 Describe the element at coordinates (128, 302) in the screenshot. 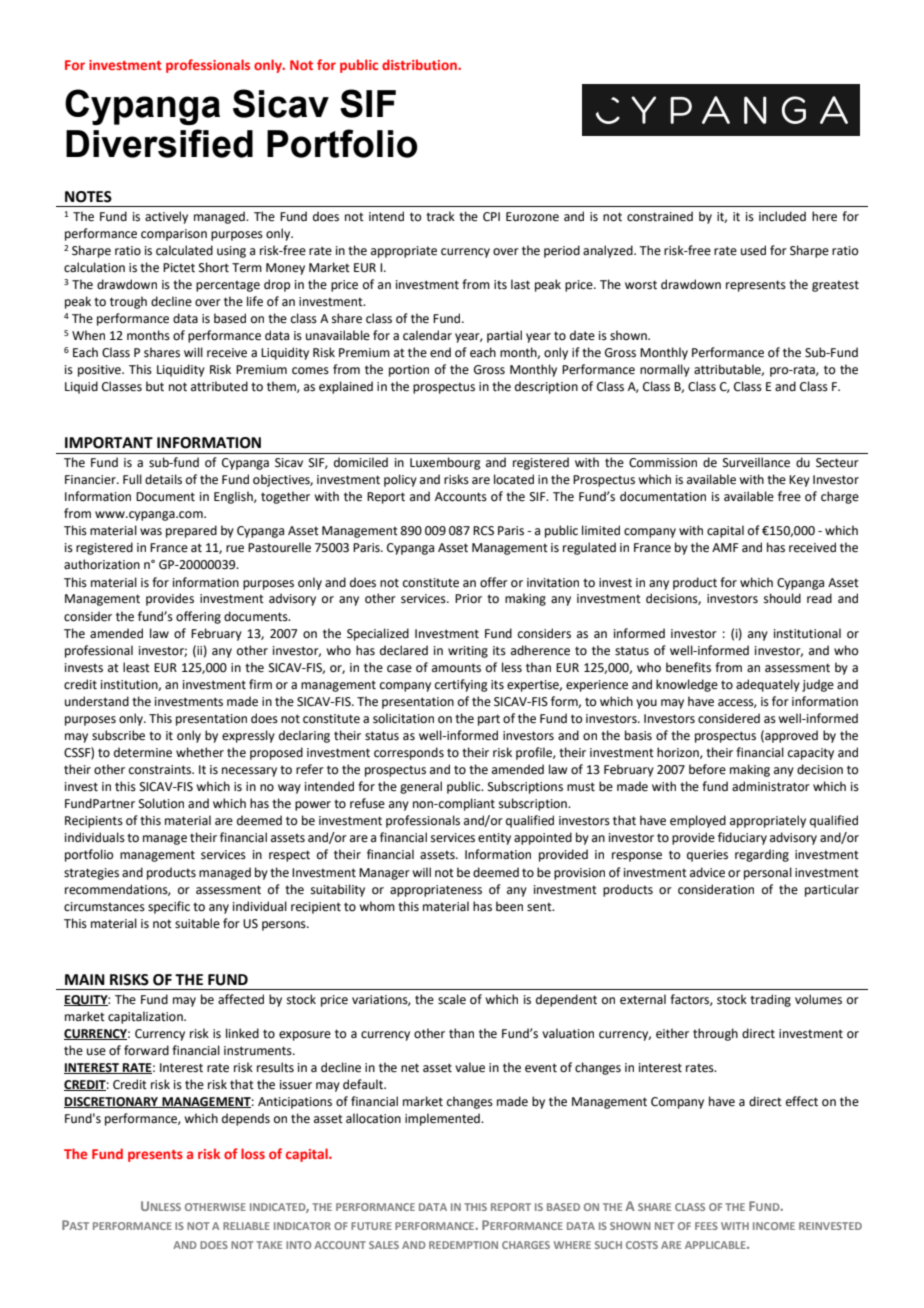

I see `trough` at that location.
